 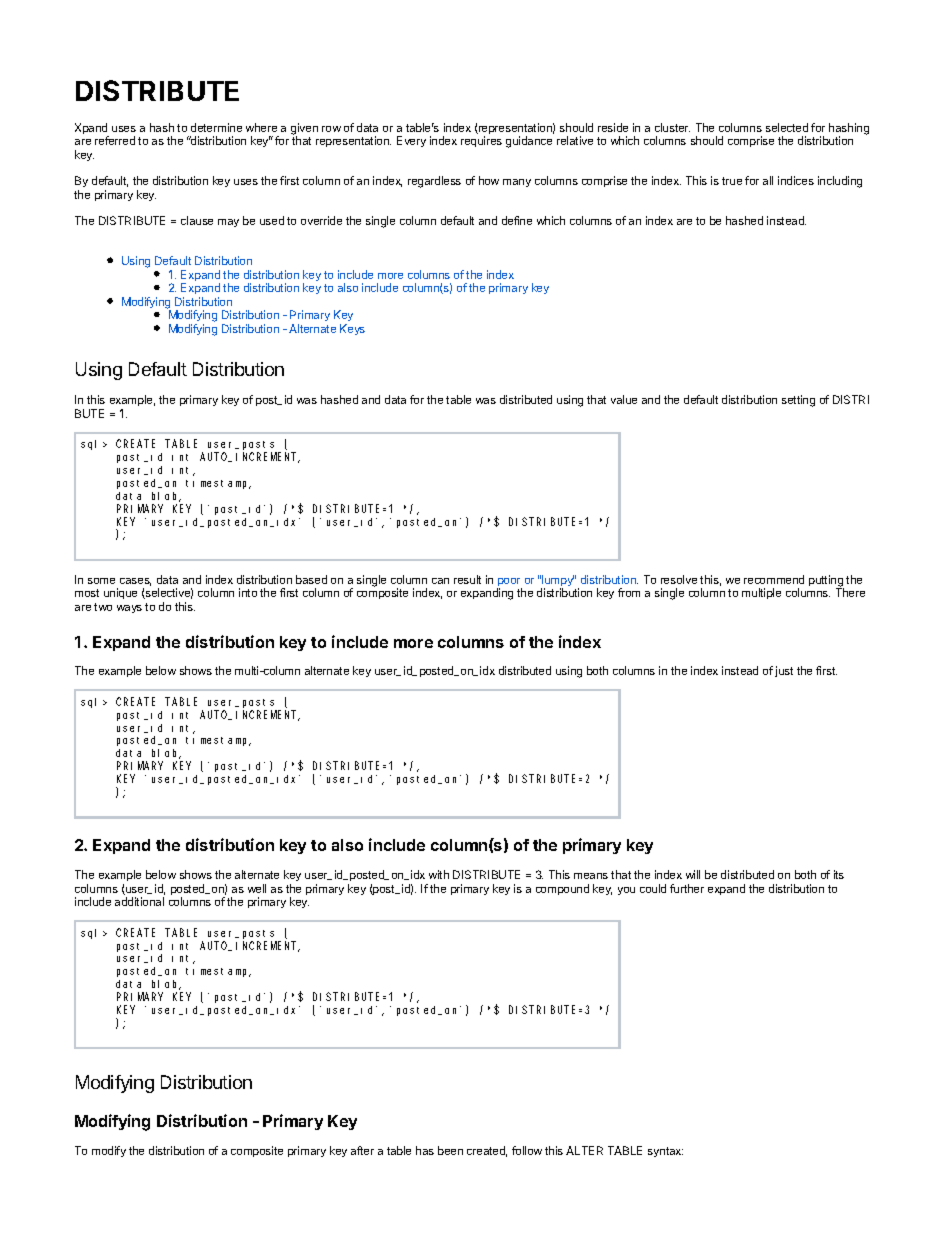 What do you see at coordinates (624, 399) in the page?
I see `value` at bounding box center [624, 399].
